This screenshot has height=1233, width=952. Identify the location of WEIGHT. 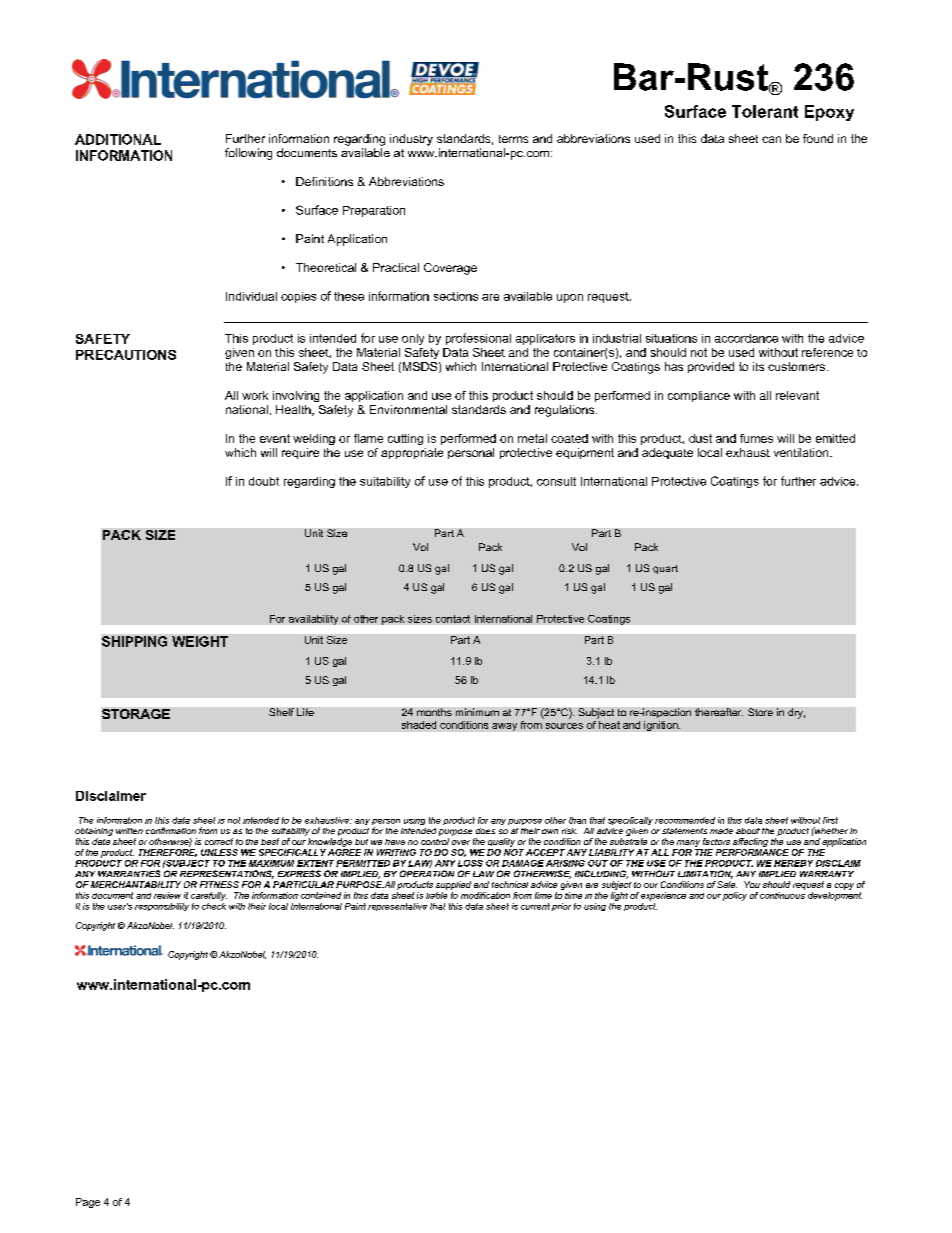
(200, 641).
